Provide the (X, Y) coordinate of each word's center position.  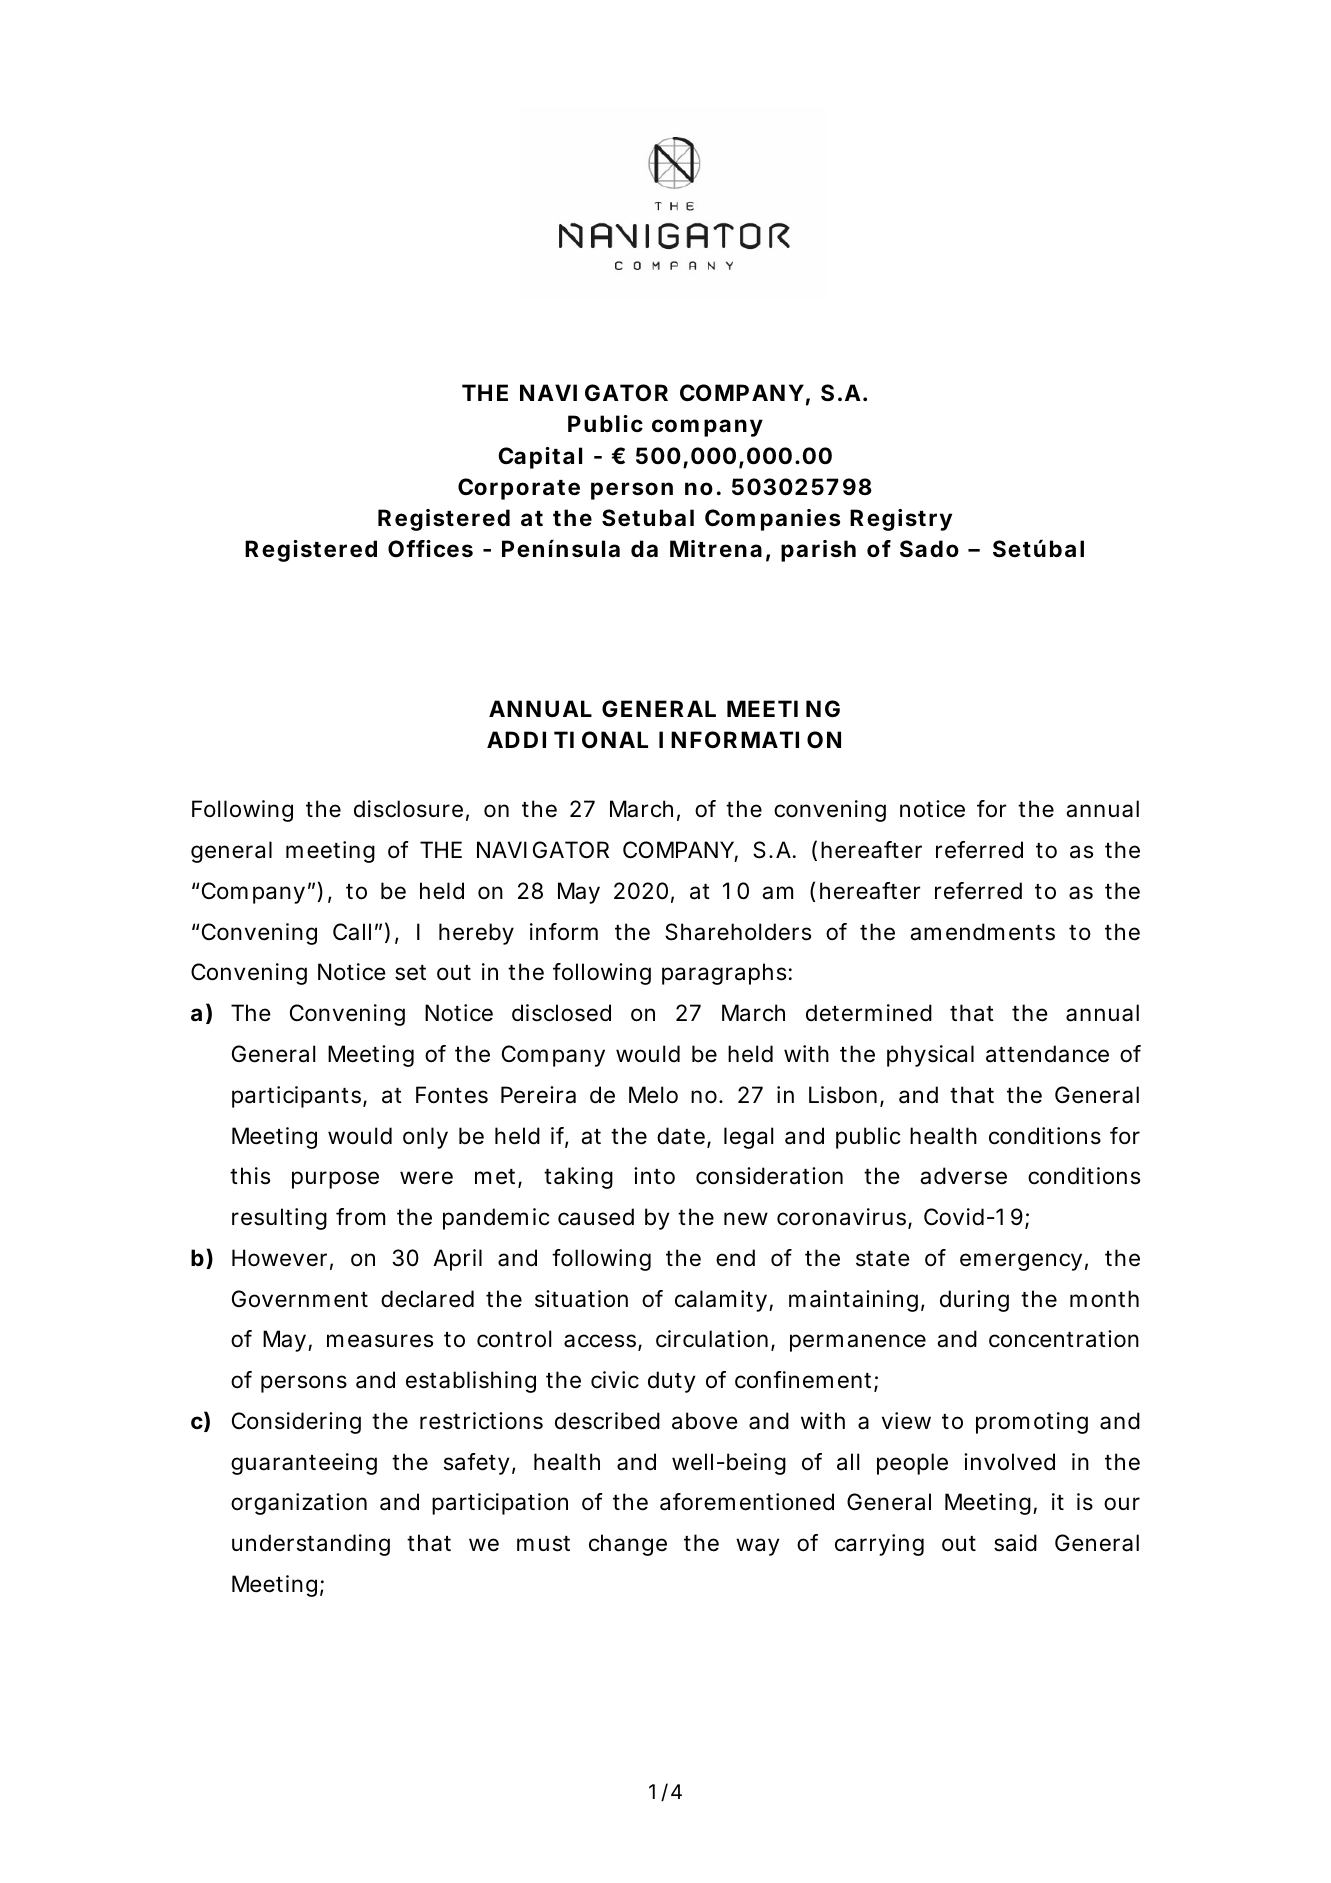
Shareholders (738, 932)
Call (352, 932)
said (1015, 1543)
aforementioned (747, 1502)
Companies (772, 520)
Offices (430, 549)
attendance (1047, 1054)
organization (299, 1504)
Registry (901, 520)
